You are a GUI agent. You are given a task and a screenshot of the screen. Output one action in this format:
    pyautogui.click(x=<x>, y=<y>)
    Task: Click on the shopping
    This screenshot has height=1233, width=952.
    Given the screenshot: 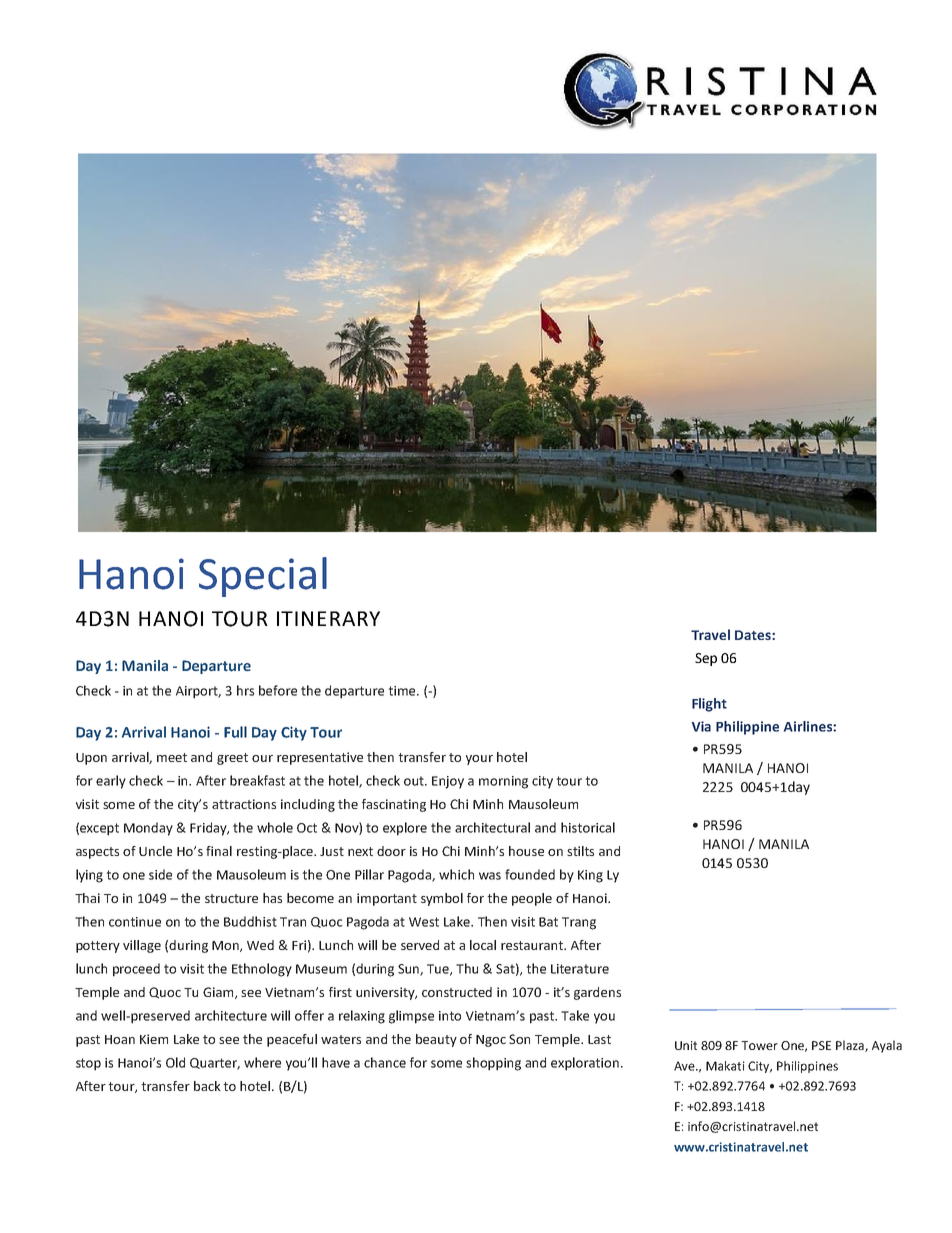 What is the action you would take?
    pyautogui.click(x=493, y=1064)
